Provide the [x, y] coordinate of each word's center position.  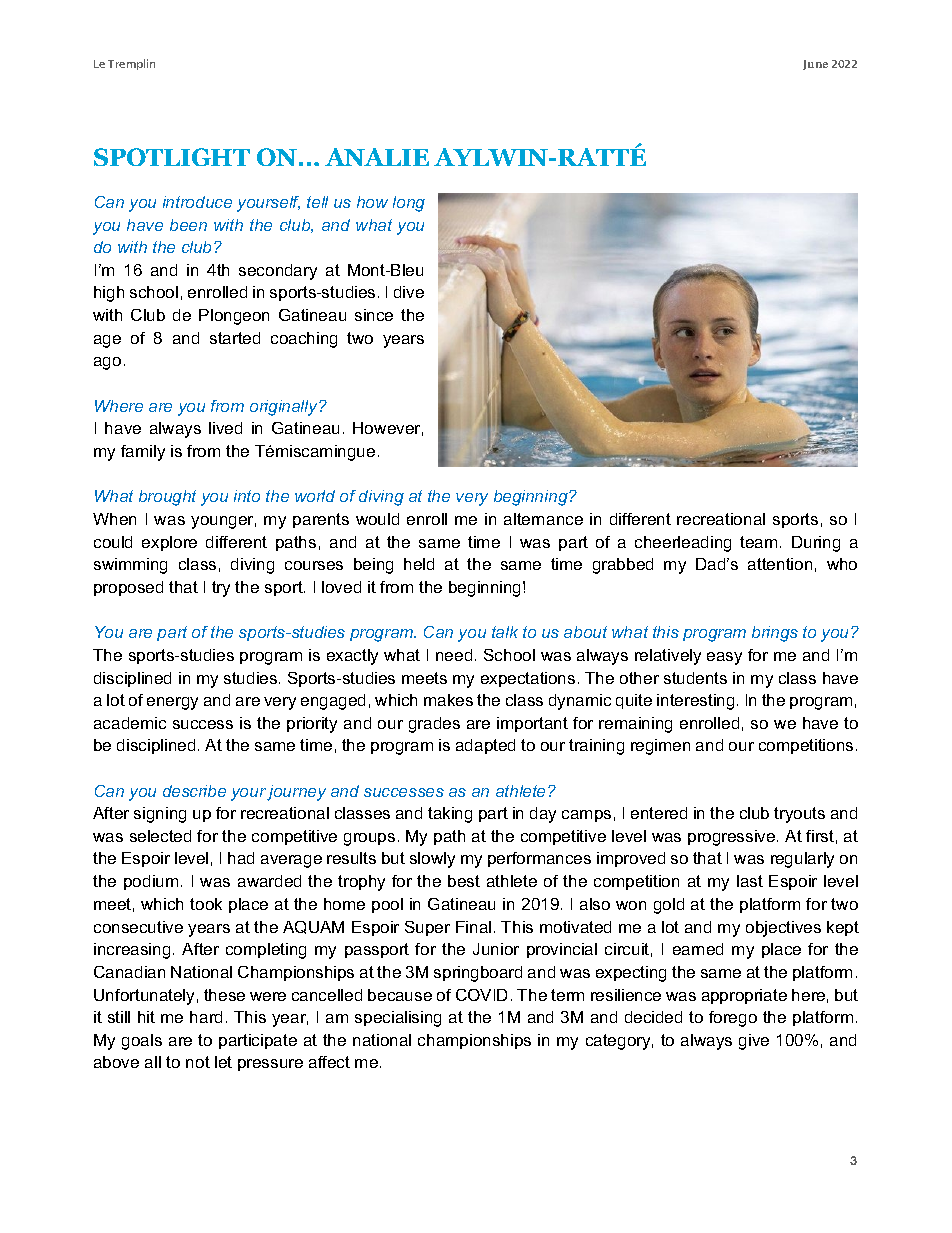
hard [206, 1017]
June [815, 65]
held [419, 564]
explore [169, 543]
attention [780, 564]
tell [317, 202]
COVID [481, 995]
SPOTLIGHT [172, 157]
